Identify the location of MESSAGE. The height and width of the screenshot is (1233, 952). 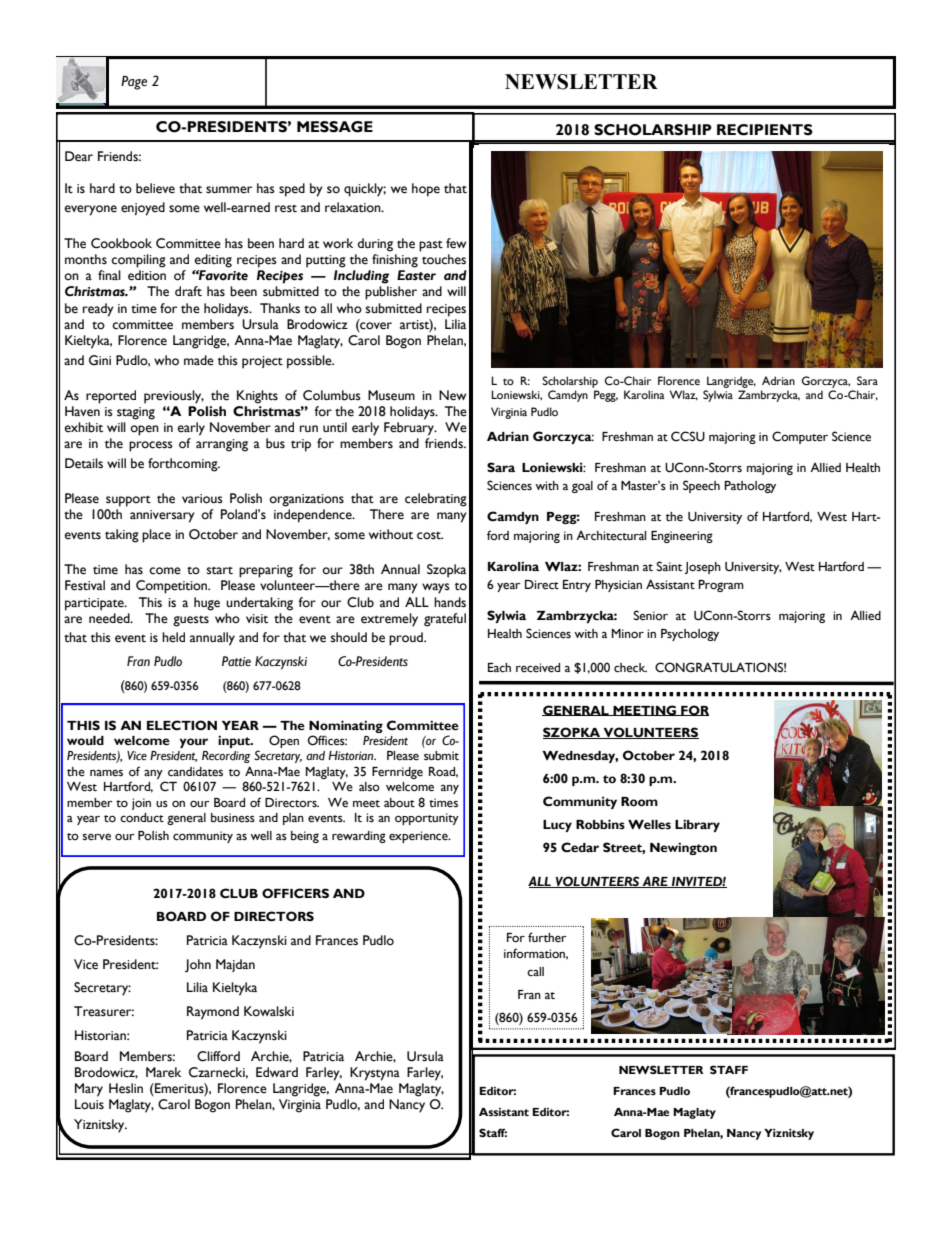
(335, 127).
